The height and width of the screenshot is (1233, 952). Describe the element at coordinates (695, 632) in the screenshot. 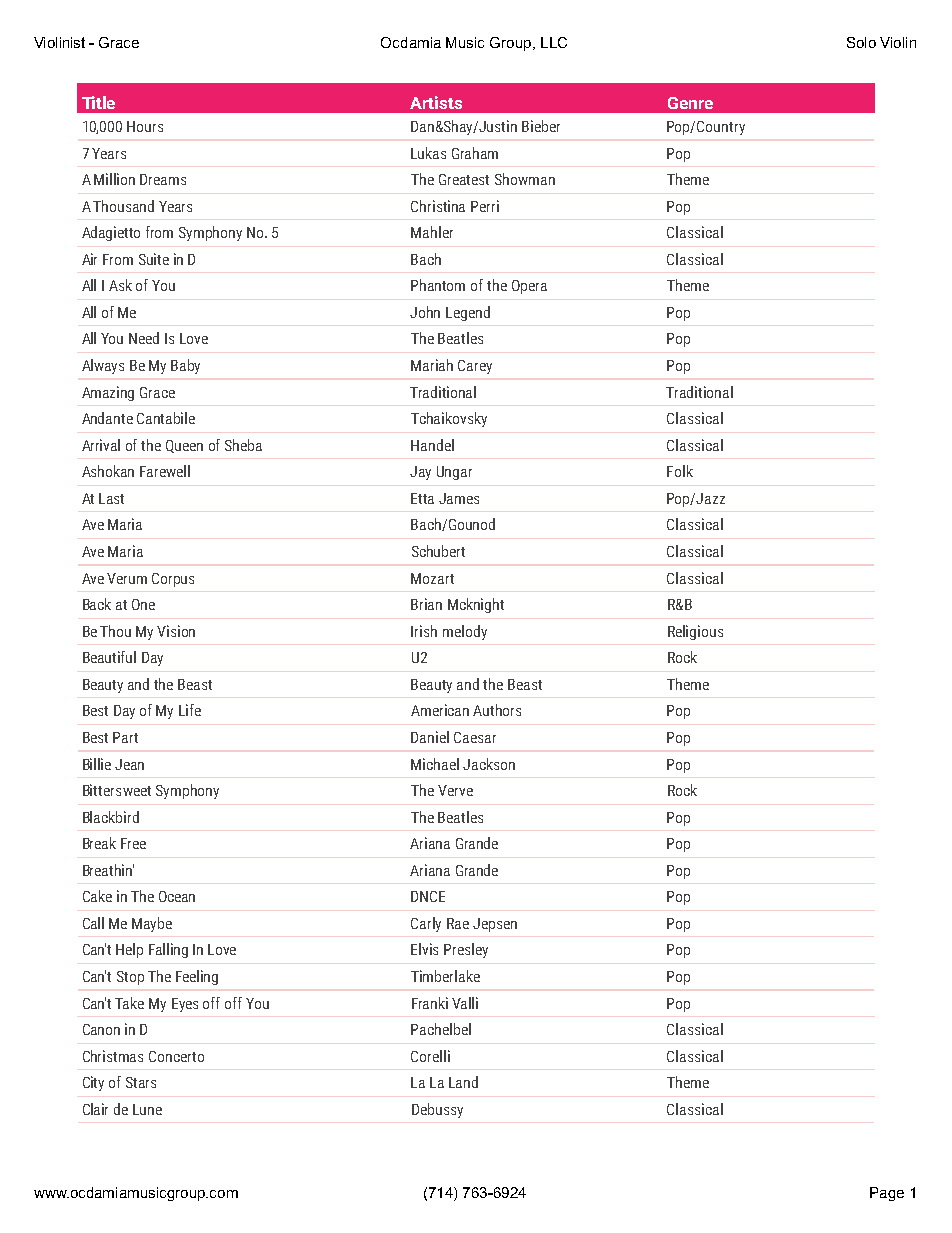

I see `Religious` at that location.
